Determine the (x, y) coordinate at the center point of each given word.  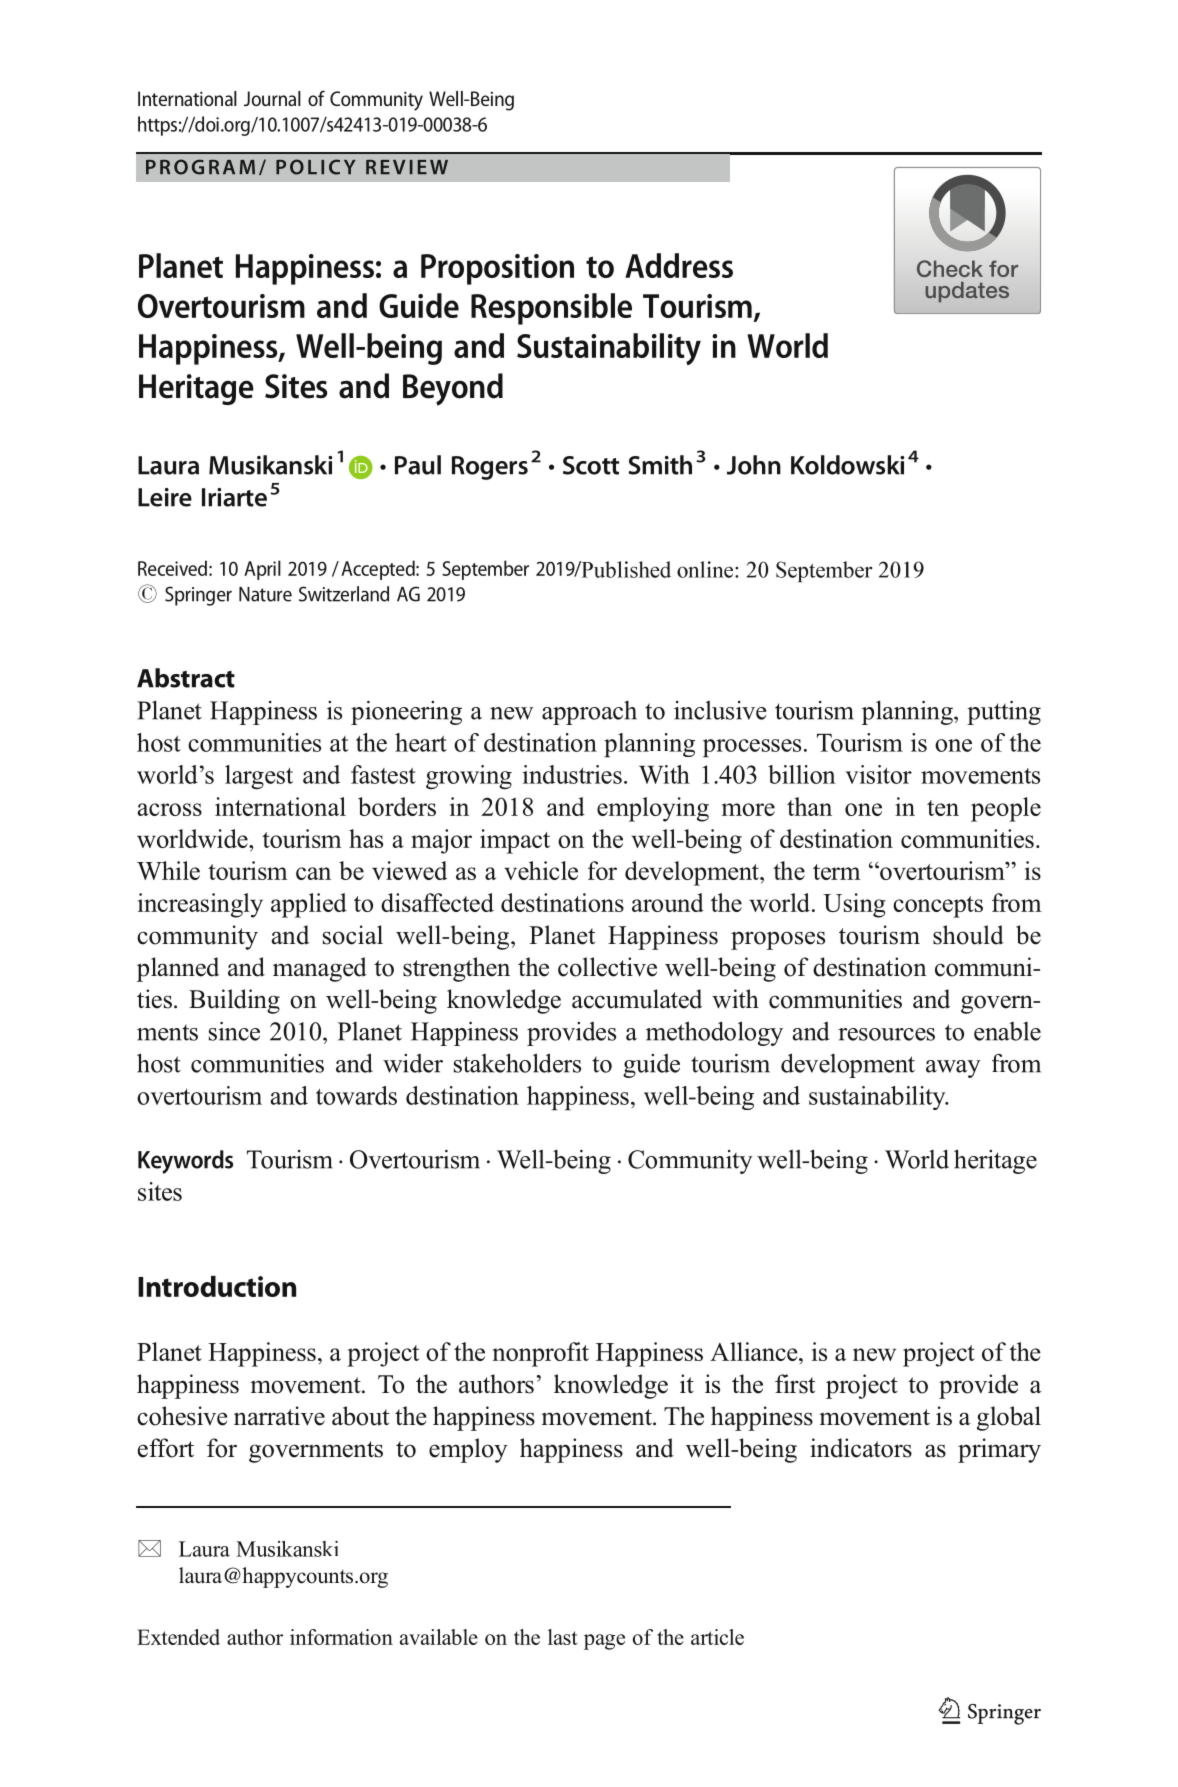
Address (679, 265)
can (313, 873)
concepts (938, 907)
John (754, 465)
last (562, 1637)
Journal (272, 98)
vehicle (541, 870)
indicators (861, 1448)
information (341, 1637)
